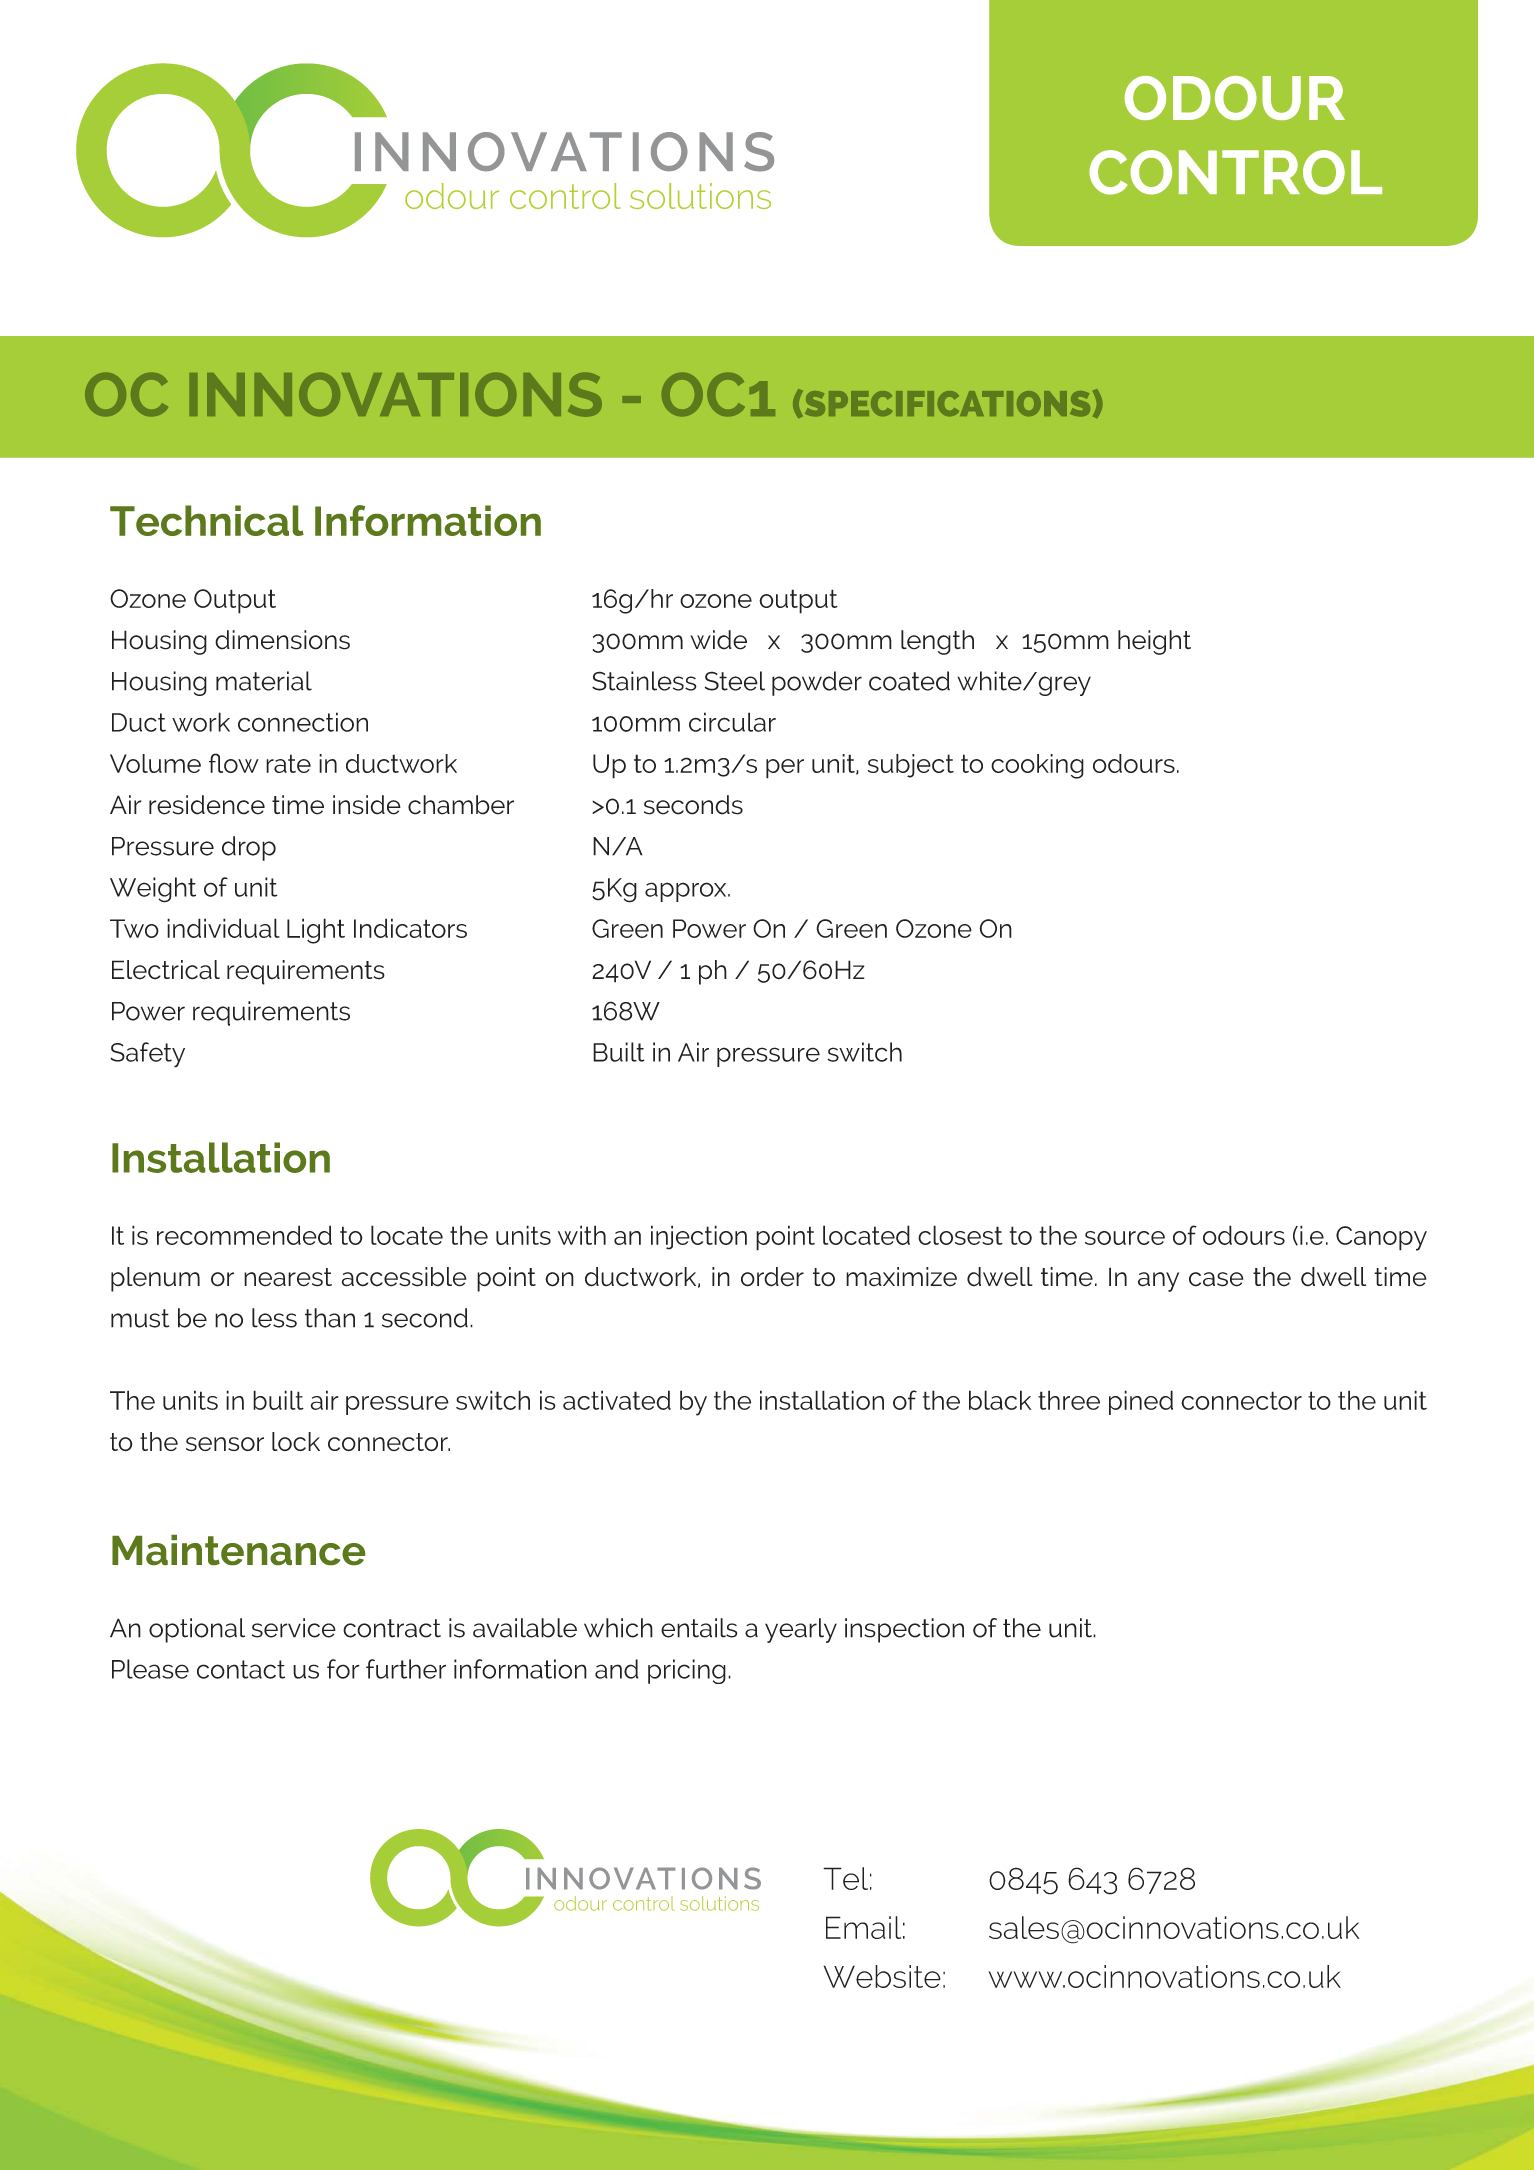 Image resolution: width=1534 pixels, height=2170 pixels. What do you see at coordinates (1125, 1238) in the screenshot?
I see `source` at bounding box center [1125, 1238].
